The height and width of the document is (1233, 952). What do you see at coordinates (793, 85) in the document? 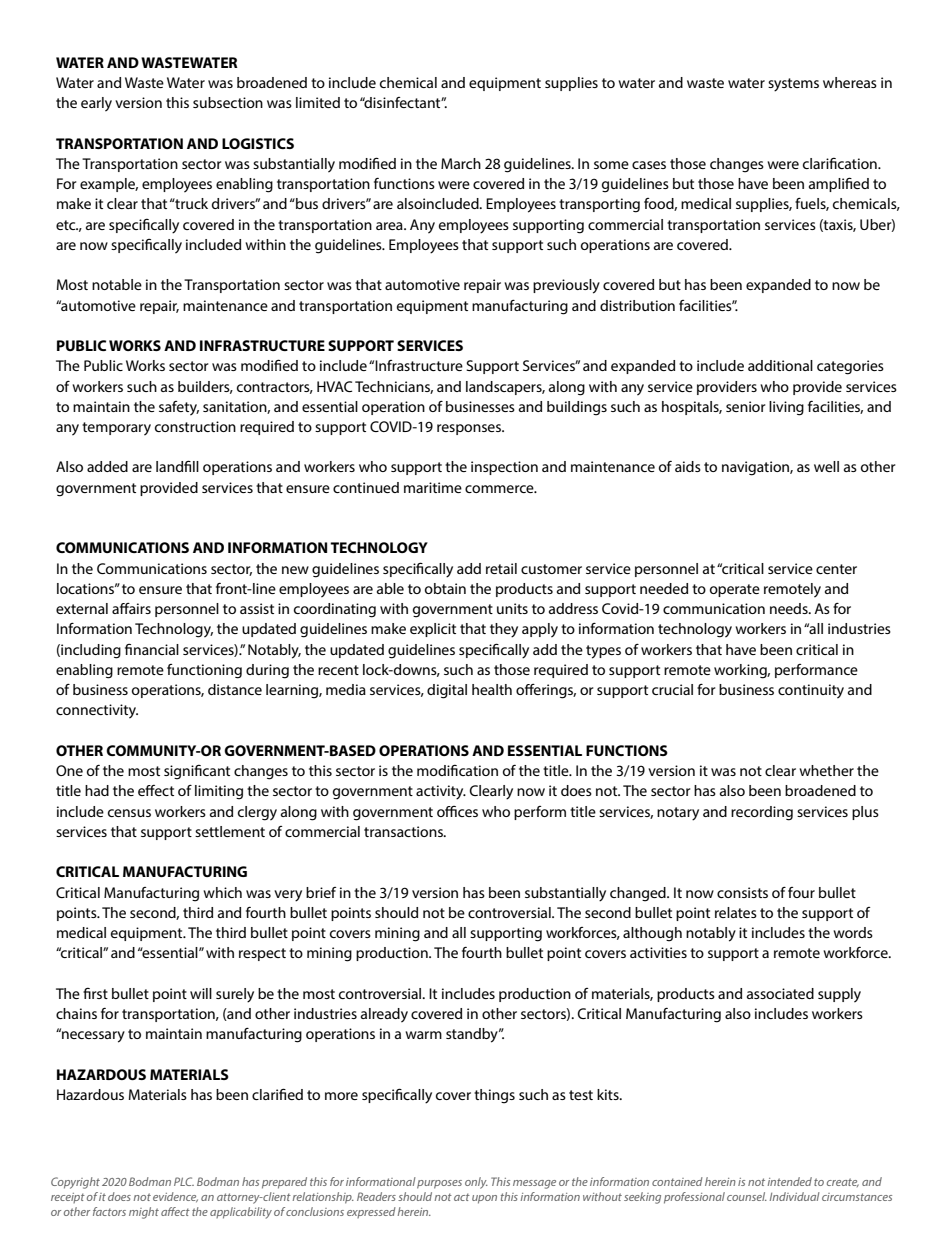
I see `systems` at bounding box center [793, 85].
